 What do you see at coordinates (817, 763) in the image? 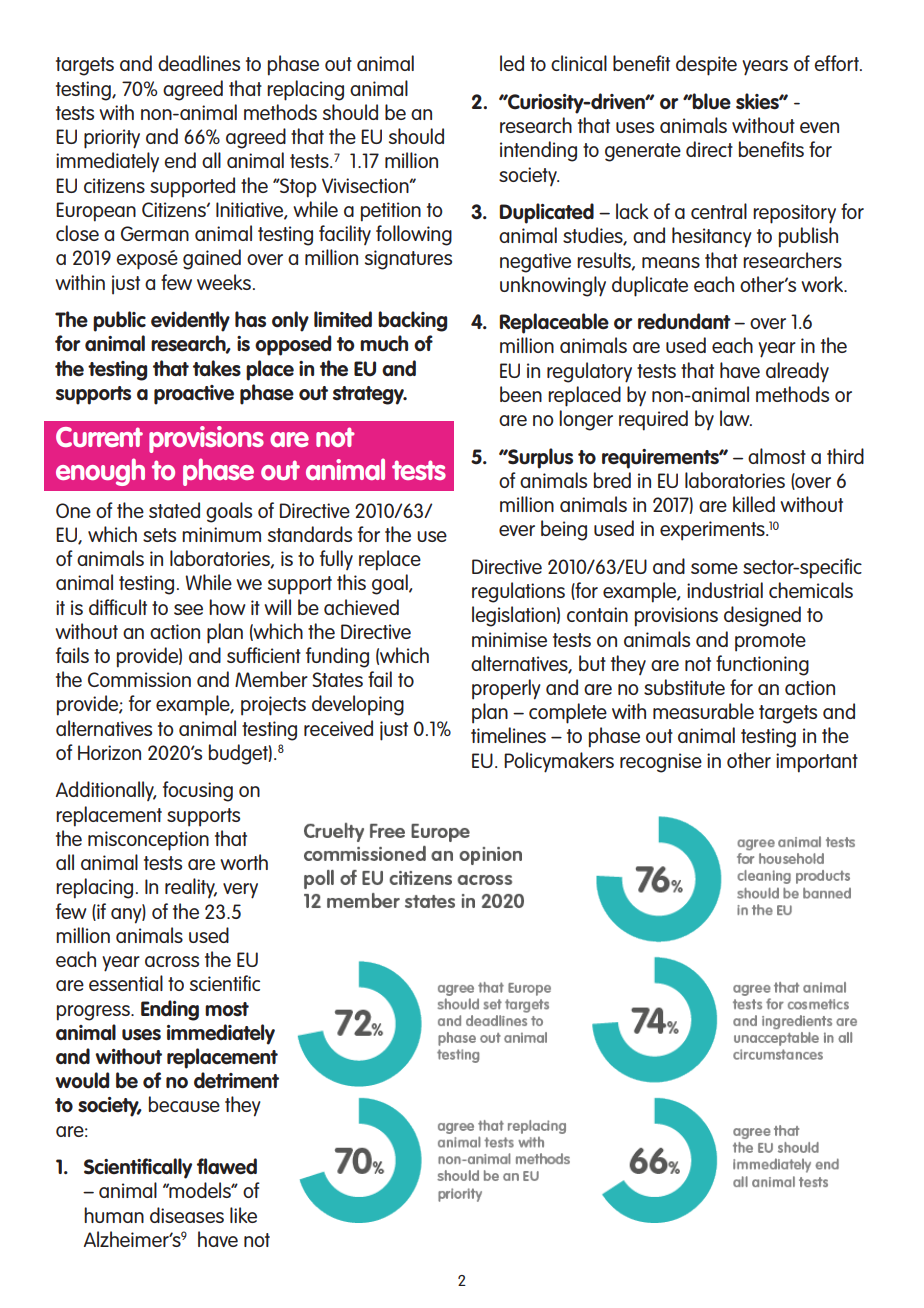
I see `important` at bounding box center [817, 763].
